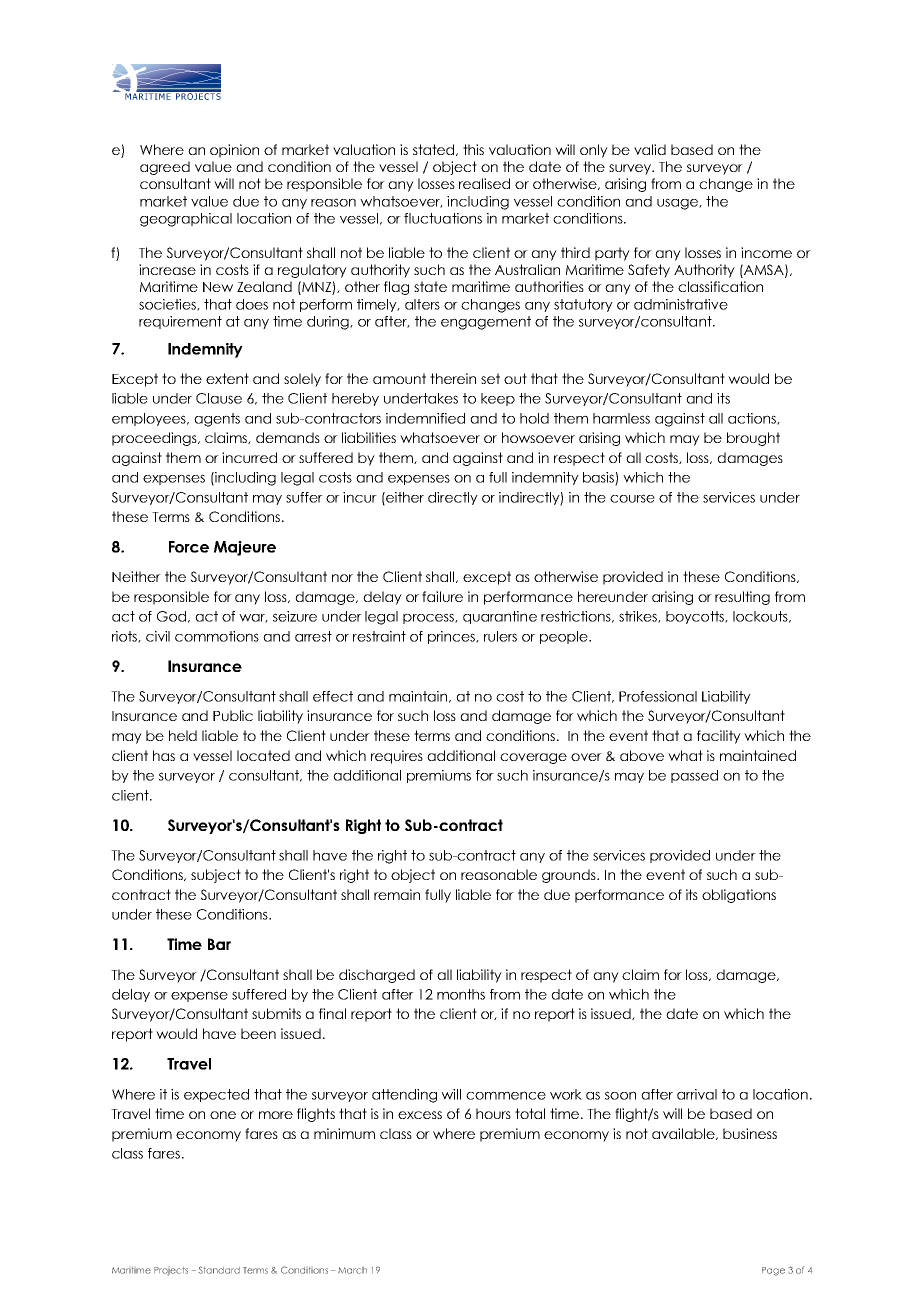 This screenshot has height=1308, width=924. Describe the element at coordinates (233, 715) in the screenshot. I see `Public` at that location.
